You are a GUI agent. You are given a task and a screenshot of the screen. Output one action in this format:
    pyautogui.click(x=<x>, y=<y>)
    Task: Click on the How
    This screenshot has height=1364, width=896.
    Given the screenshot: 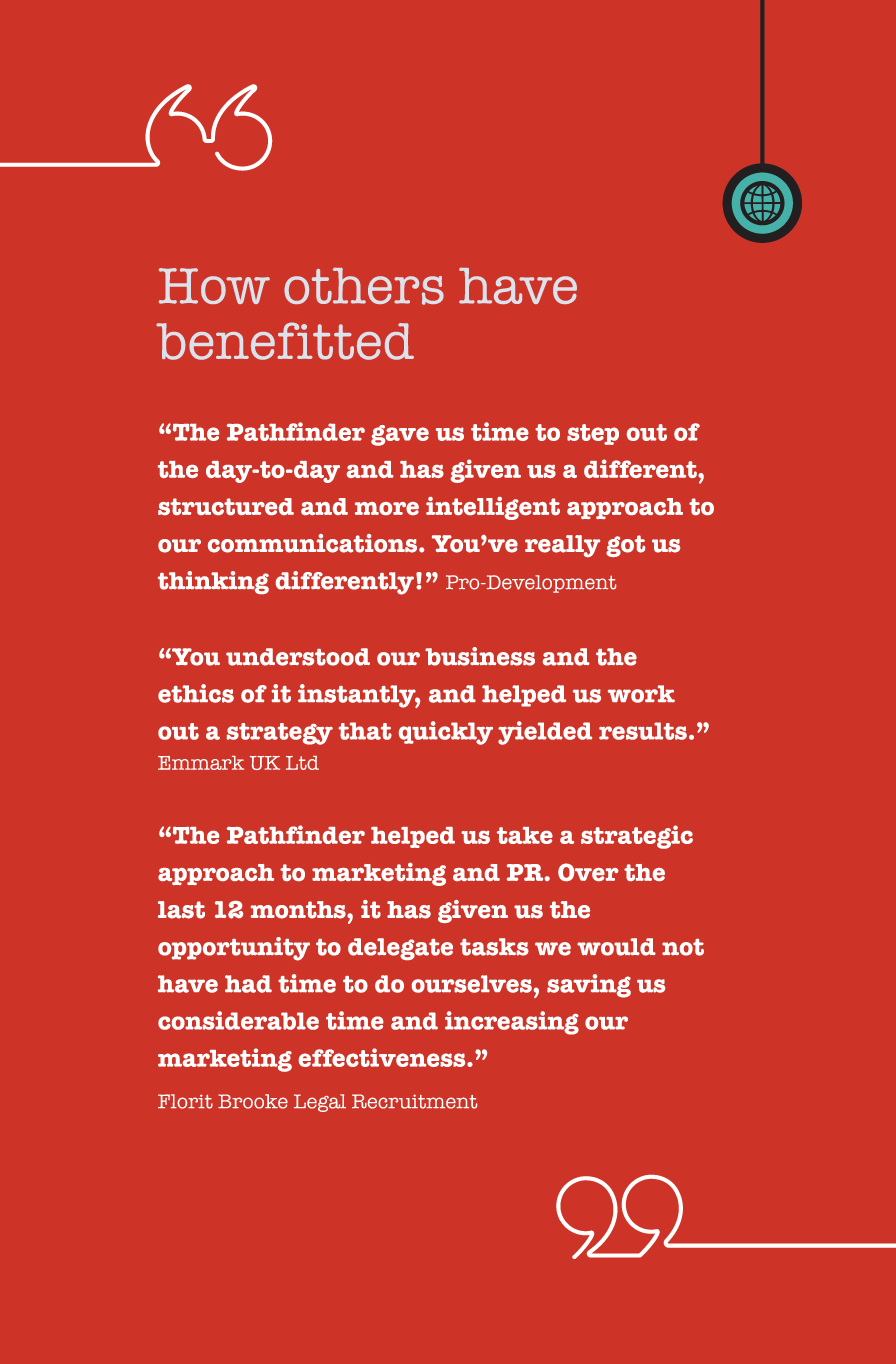 What is the action you would take?
    pyautogui.click(x=214, y=286)
